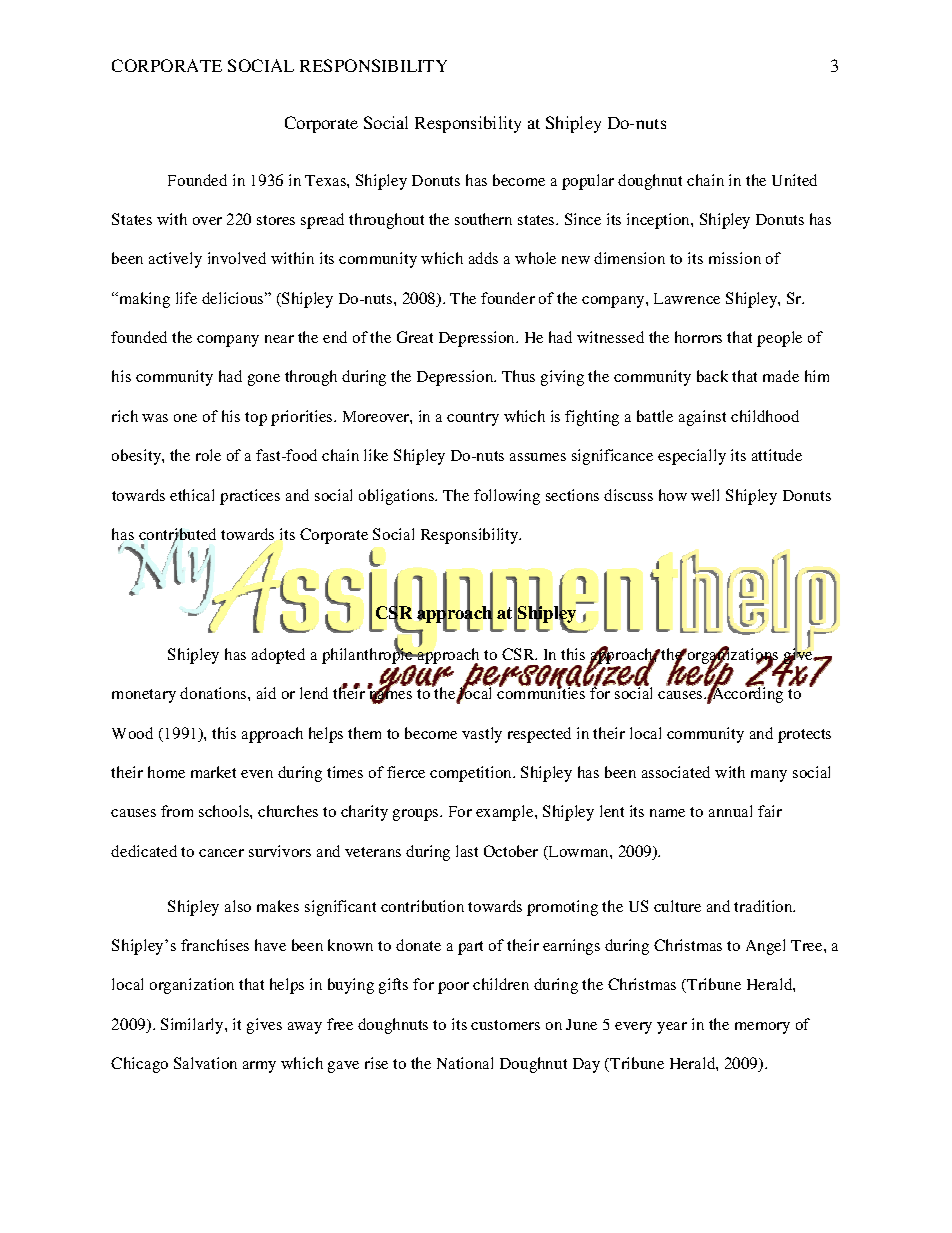  I want to click on United, so click(794, 180).
